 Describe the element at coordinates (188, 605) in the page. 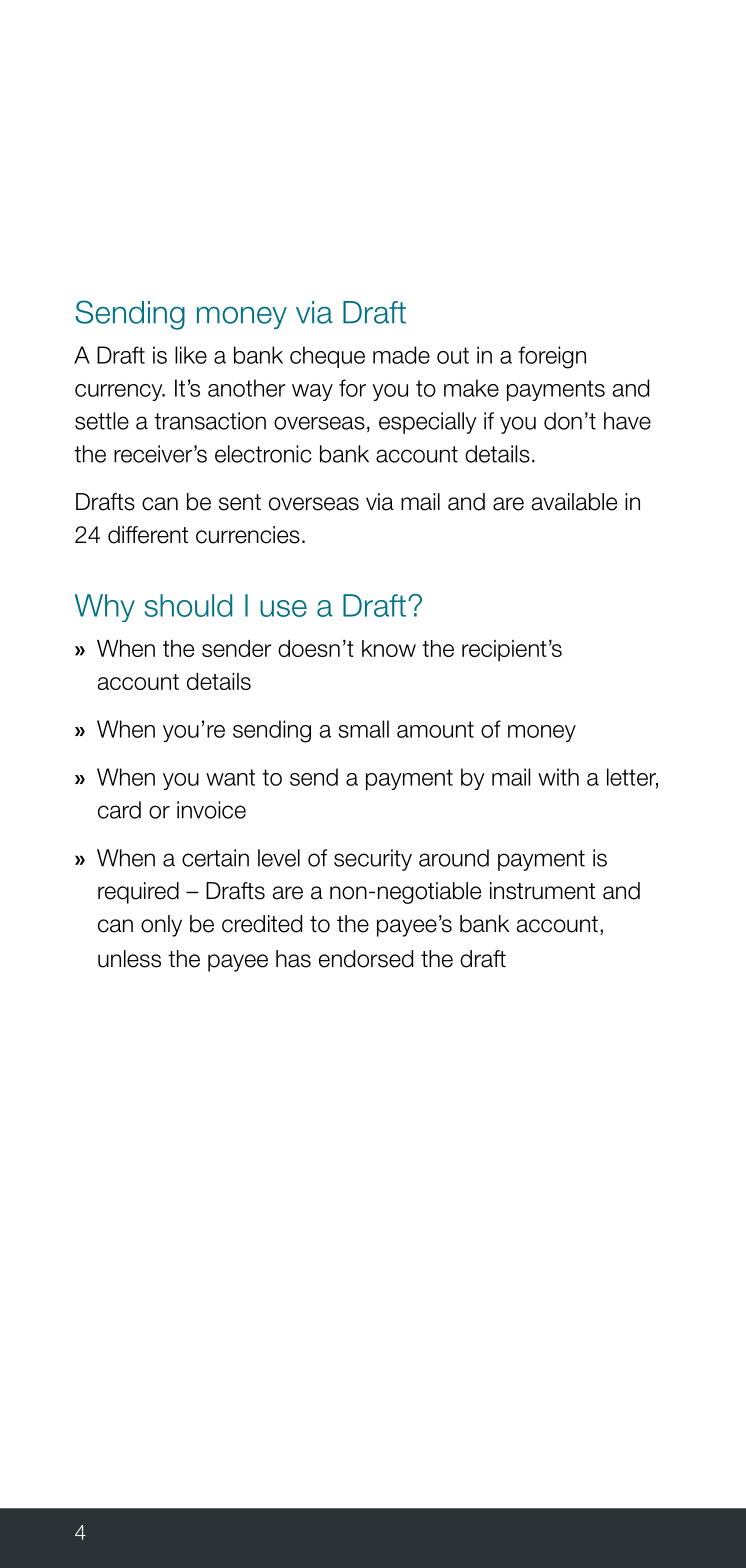

I see `should` at that location.
